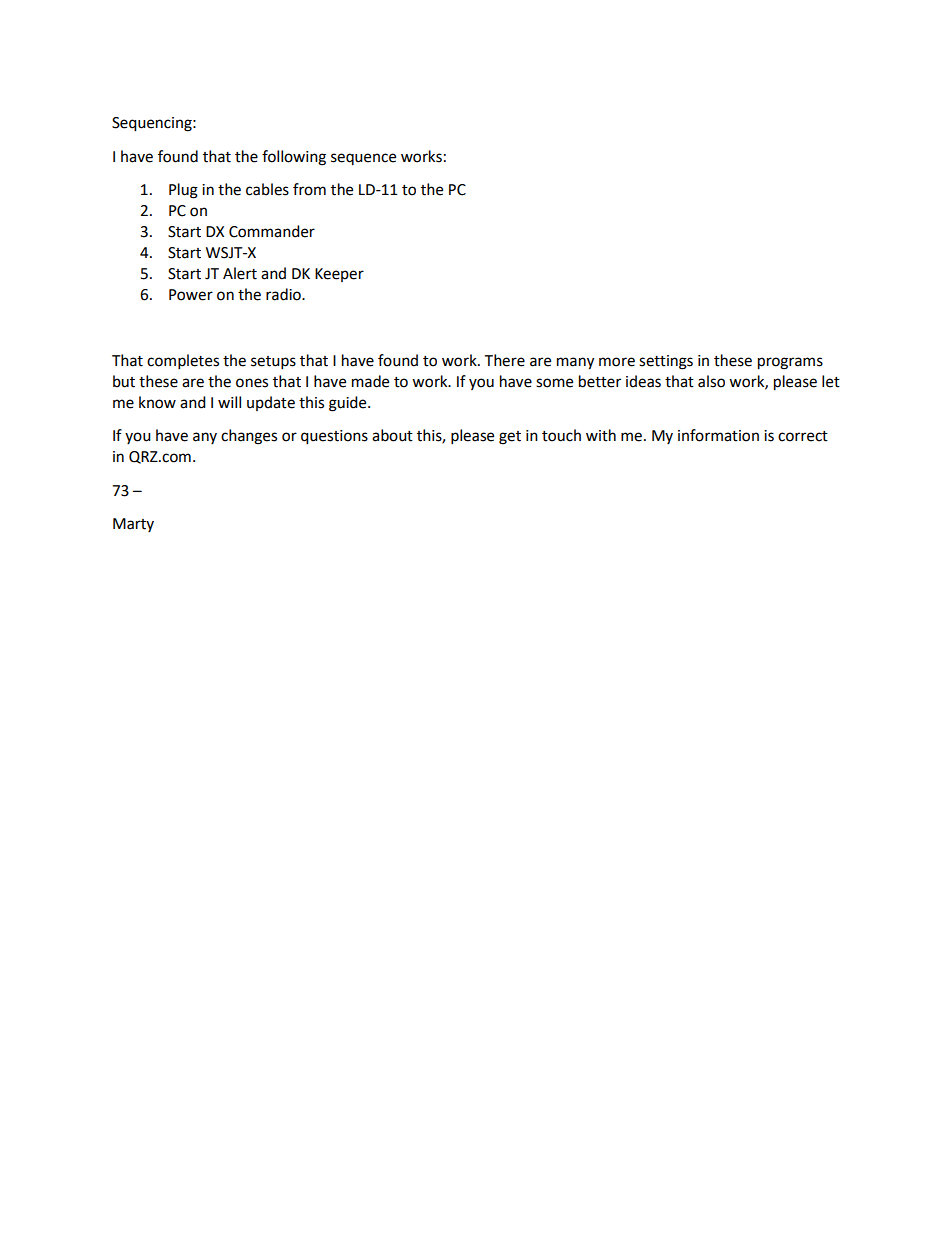 This image has width=952, height=1233. I want to click on completes, so click(183, 362).
